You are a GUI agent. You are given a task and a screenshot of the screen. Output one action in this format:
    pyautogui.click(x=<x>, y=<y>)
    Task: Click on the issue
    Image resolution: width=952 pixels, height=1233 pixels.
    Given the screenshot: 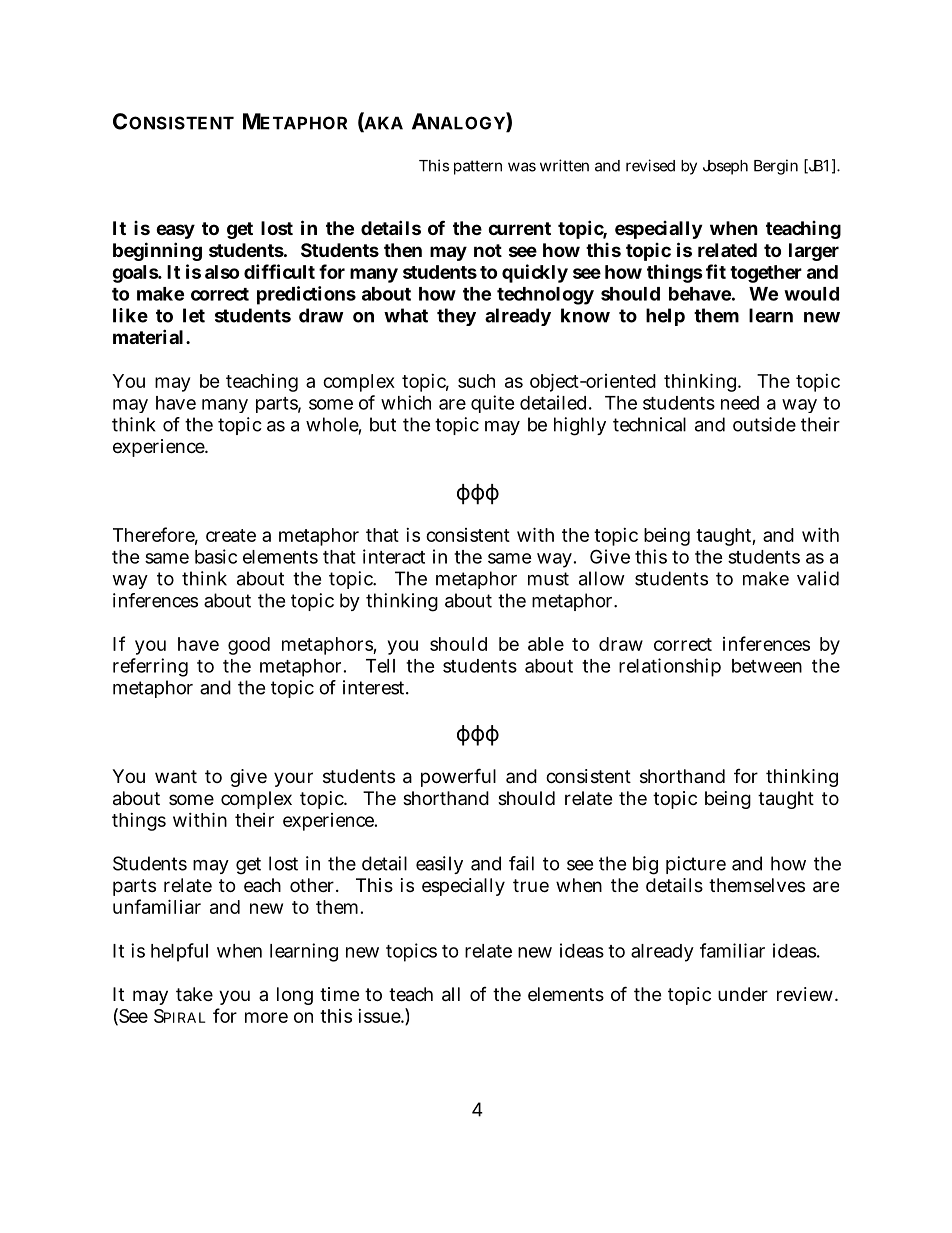 What is the action you would take?
    pyautogui.click(x=380, y=1016)
